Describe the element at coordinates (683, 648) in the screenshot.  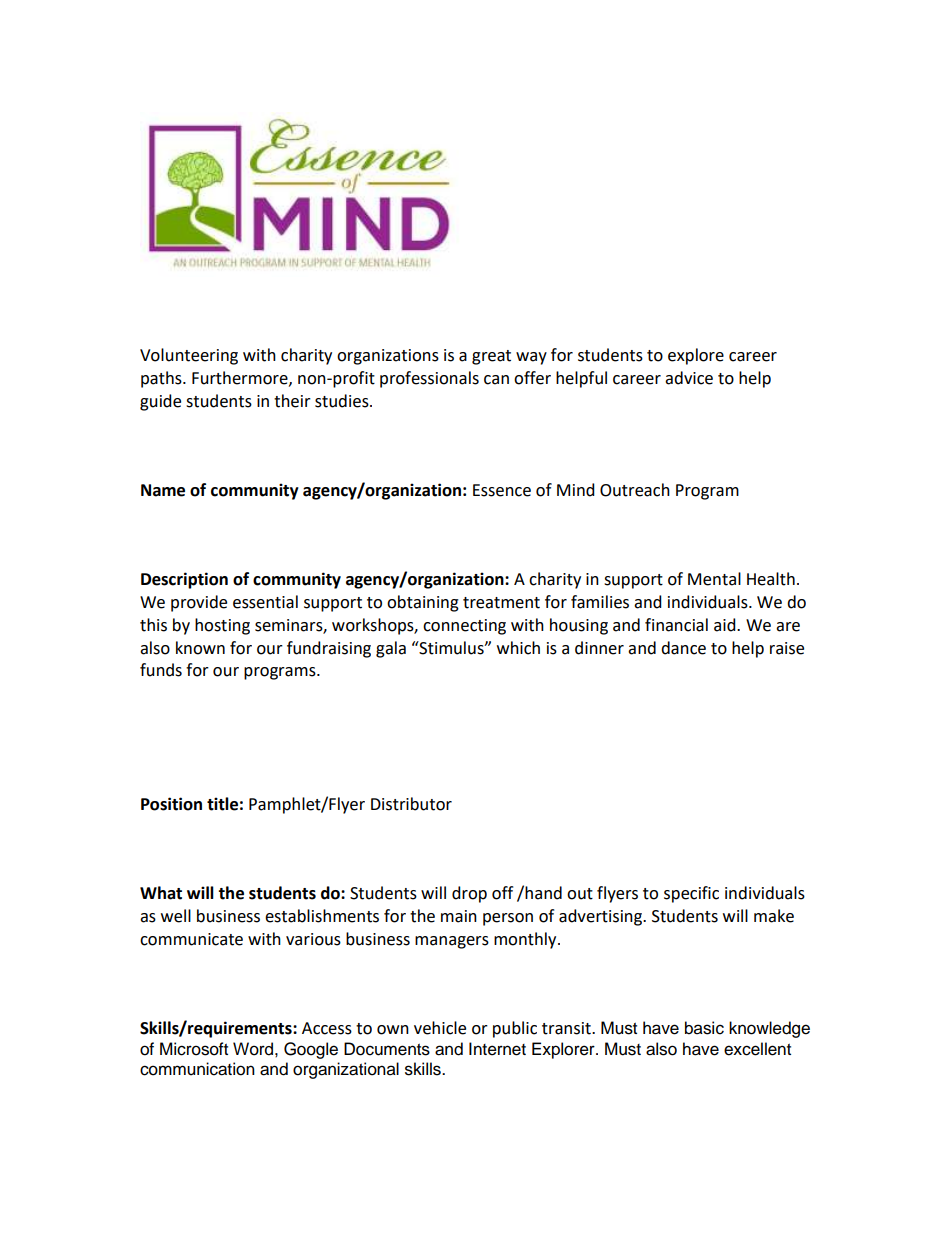
I see `dance` at that location.
